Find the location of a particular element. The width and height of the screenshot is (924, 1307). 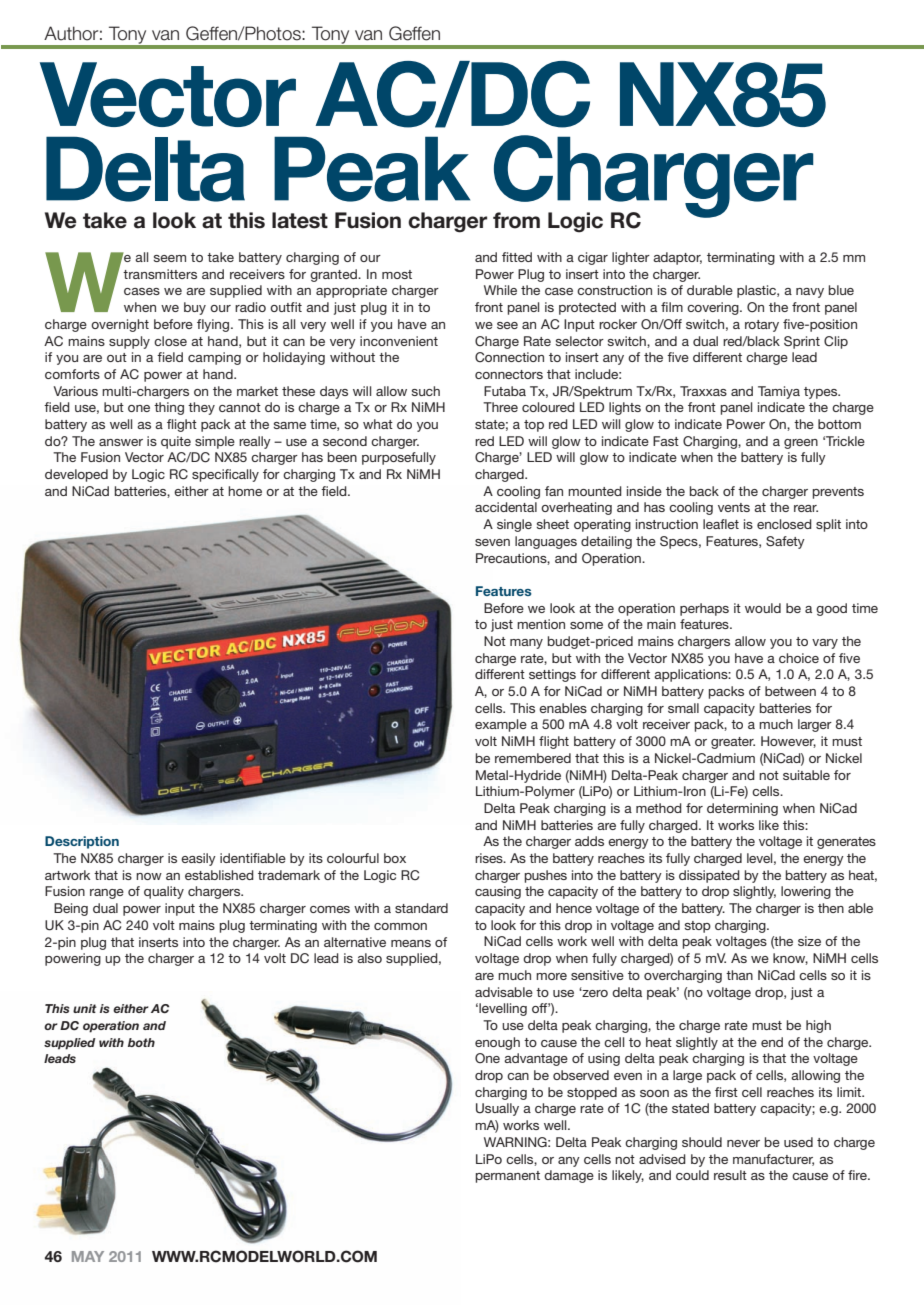

seem is located at coordinates (169, 258).
